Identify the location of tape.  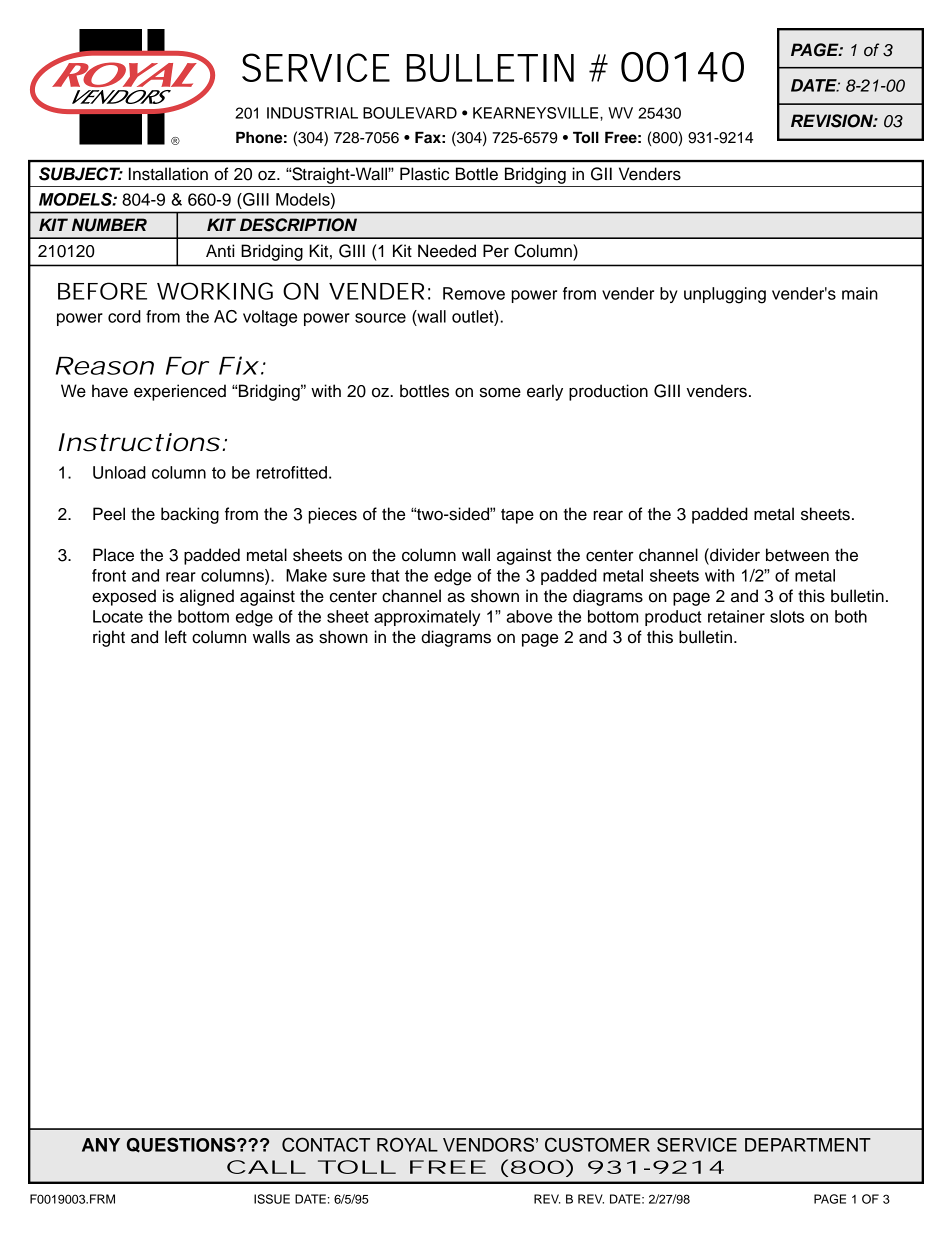
(517, 516).
